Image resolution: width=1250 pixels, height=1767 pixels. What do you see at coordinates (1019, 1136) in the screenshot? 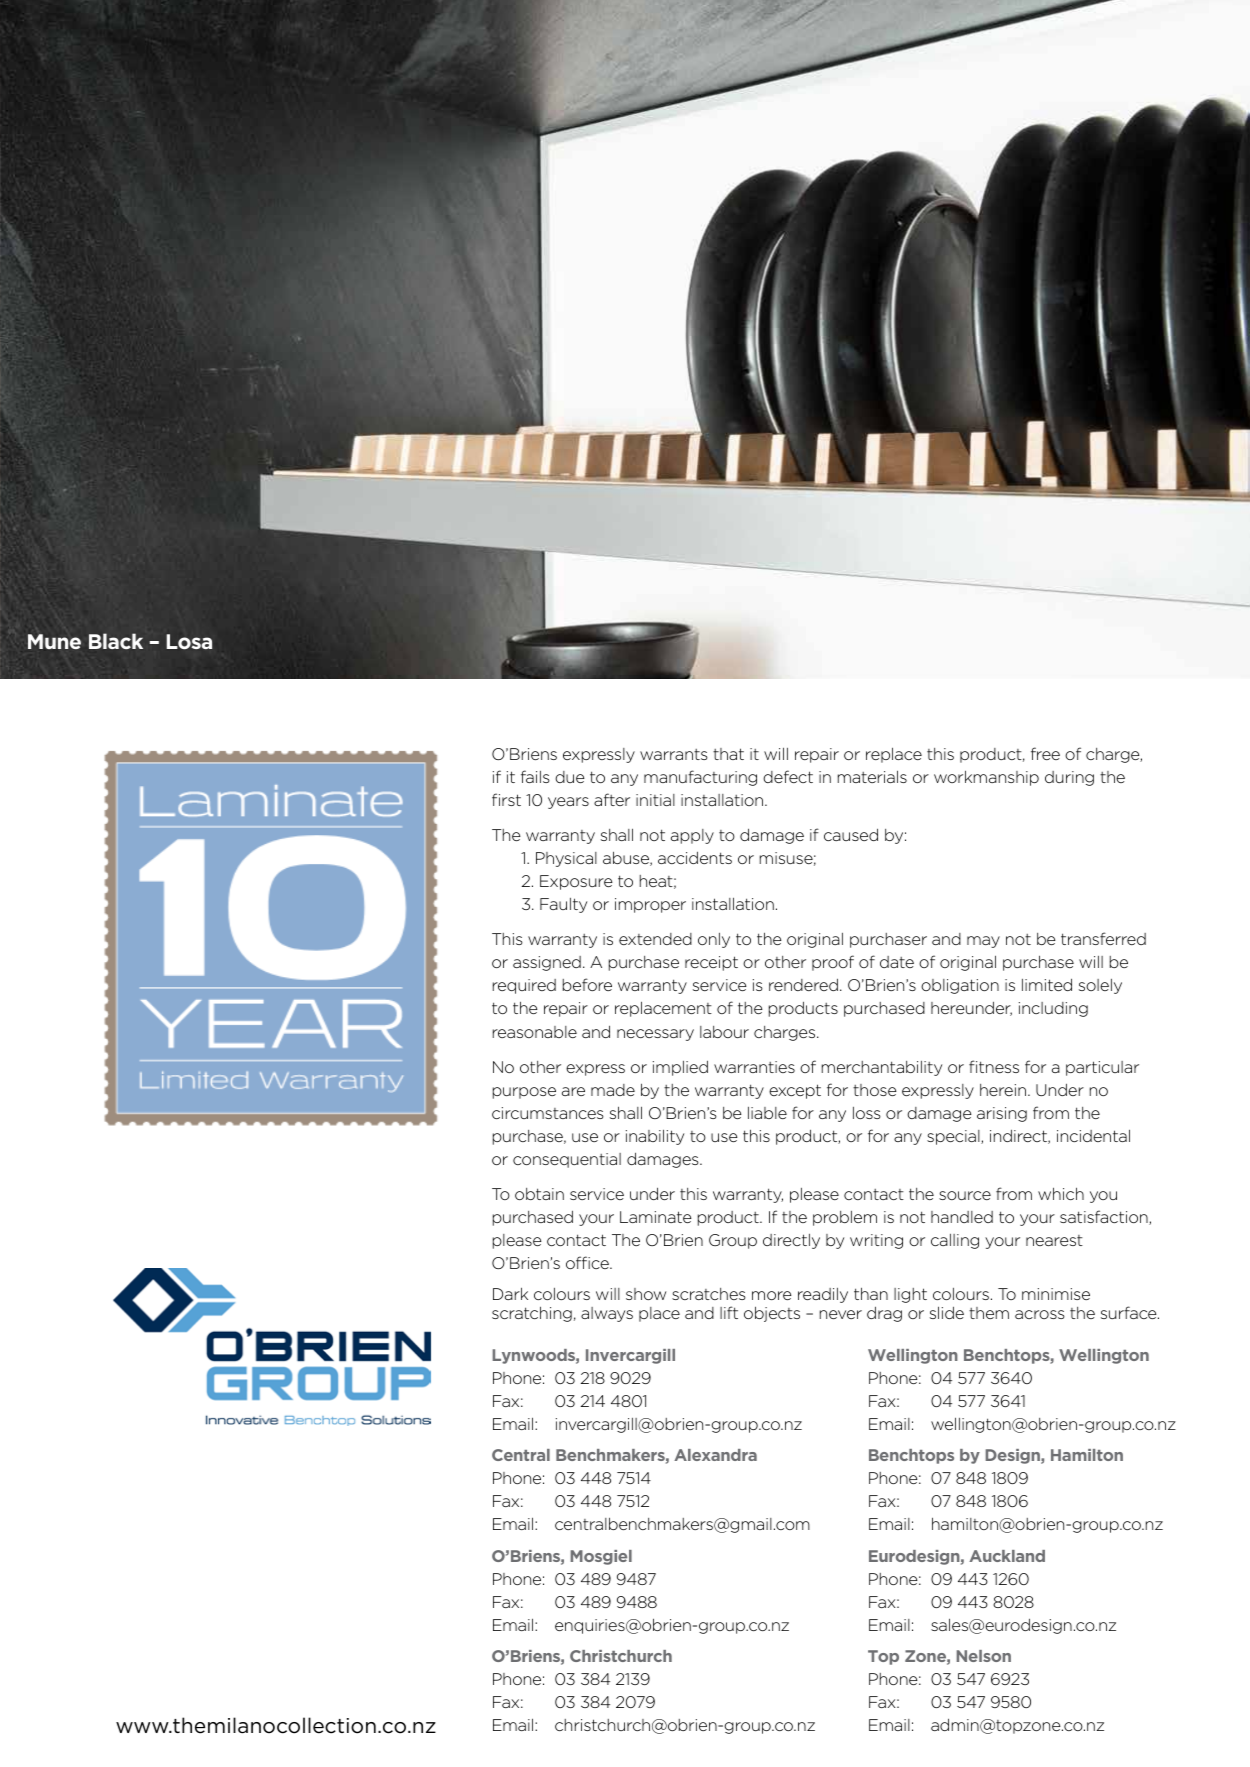
I see `indirect` at bounding box center [1019, 1136].
